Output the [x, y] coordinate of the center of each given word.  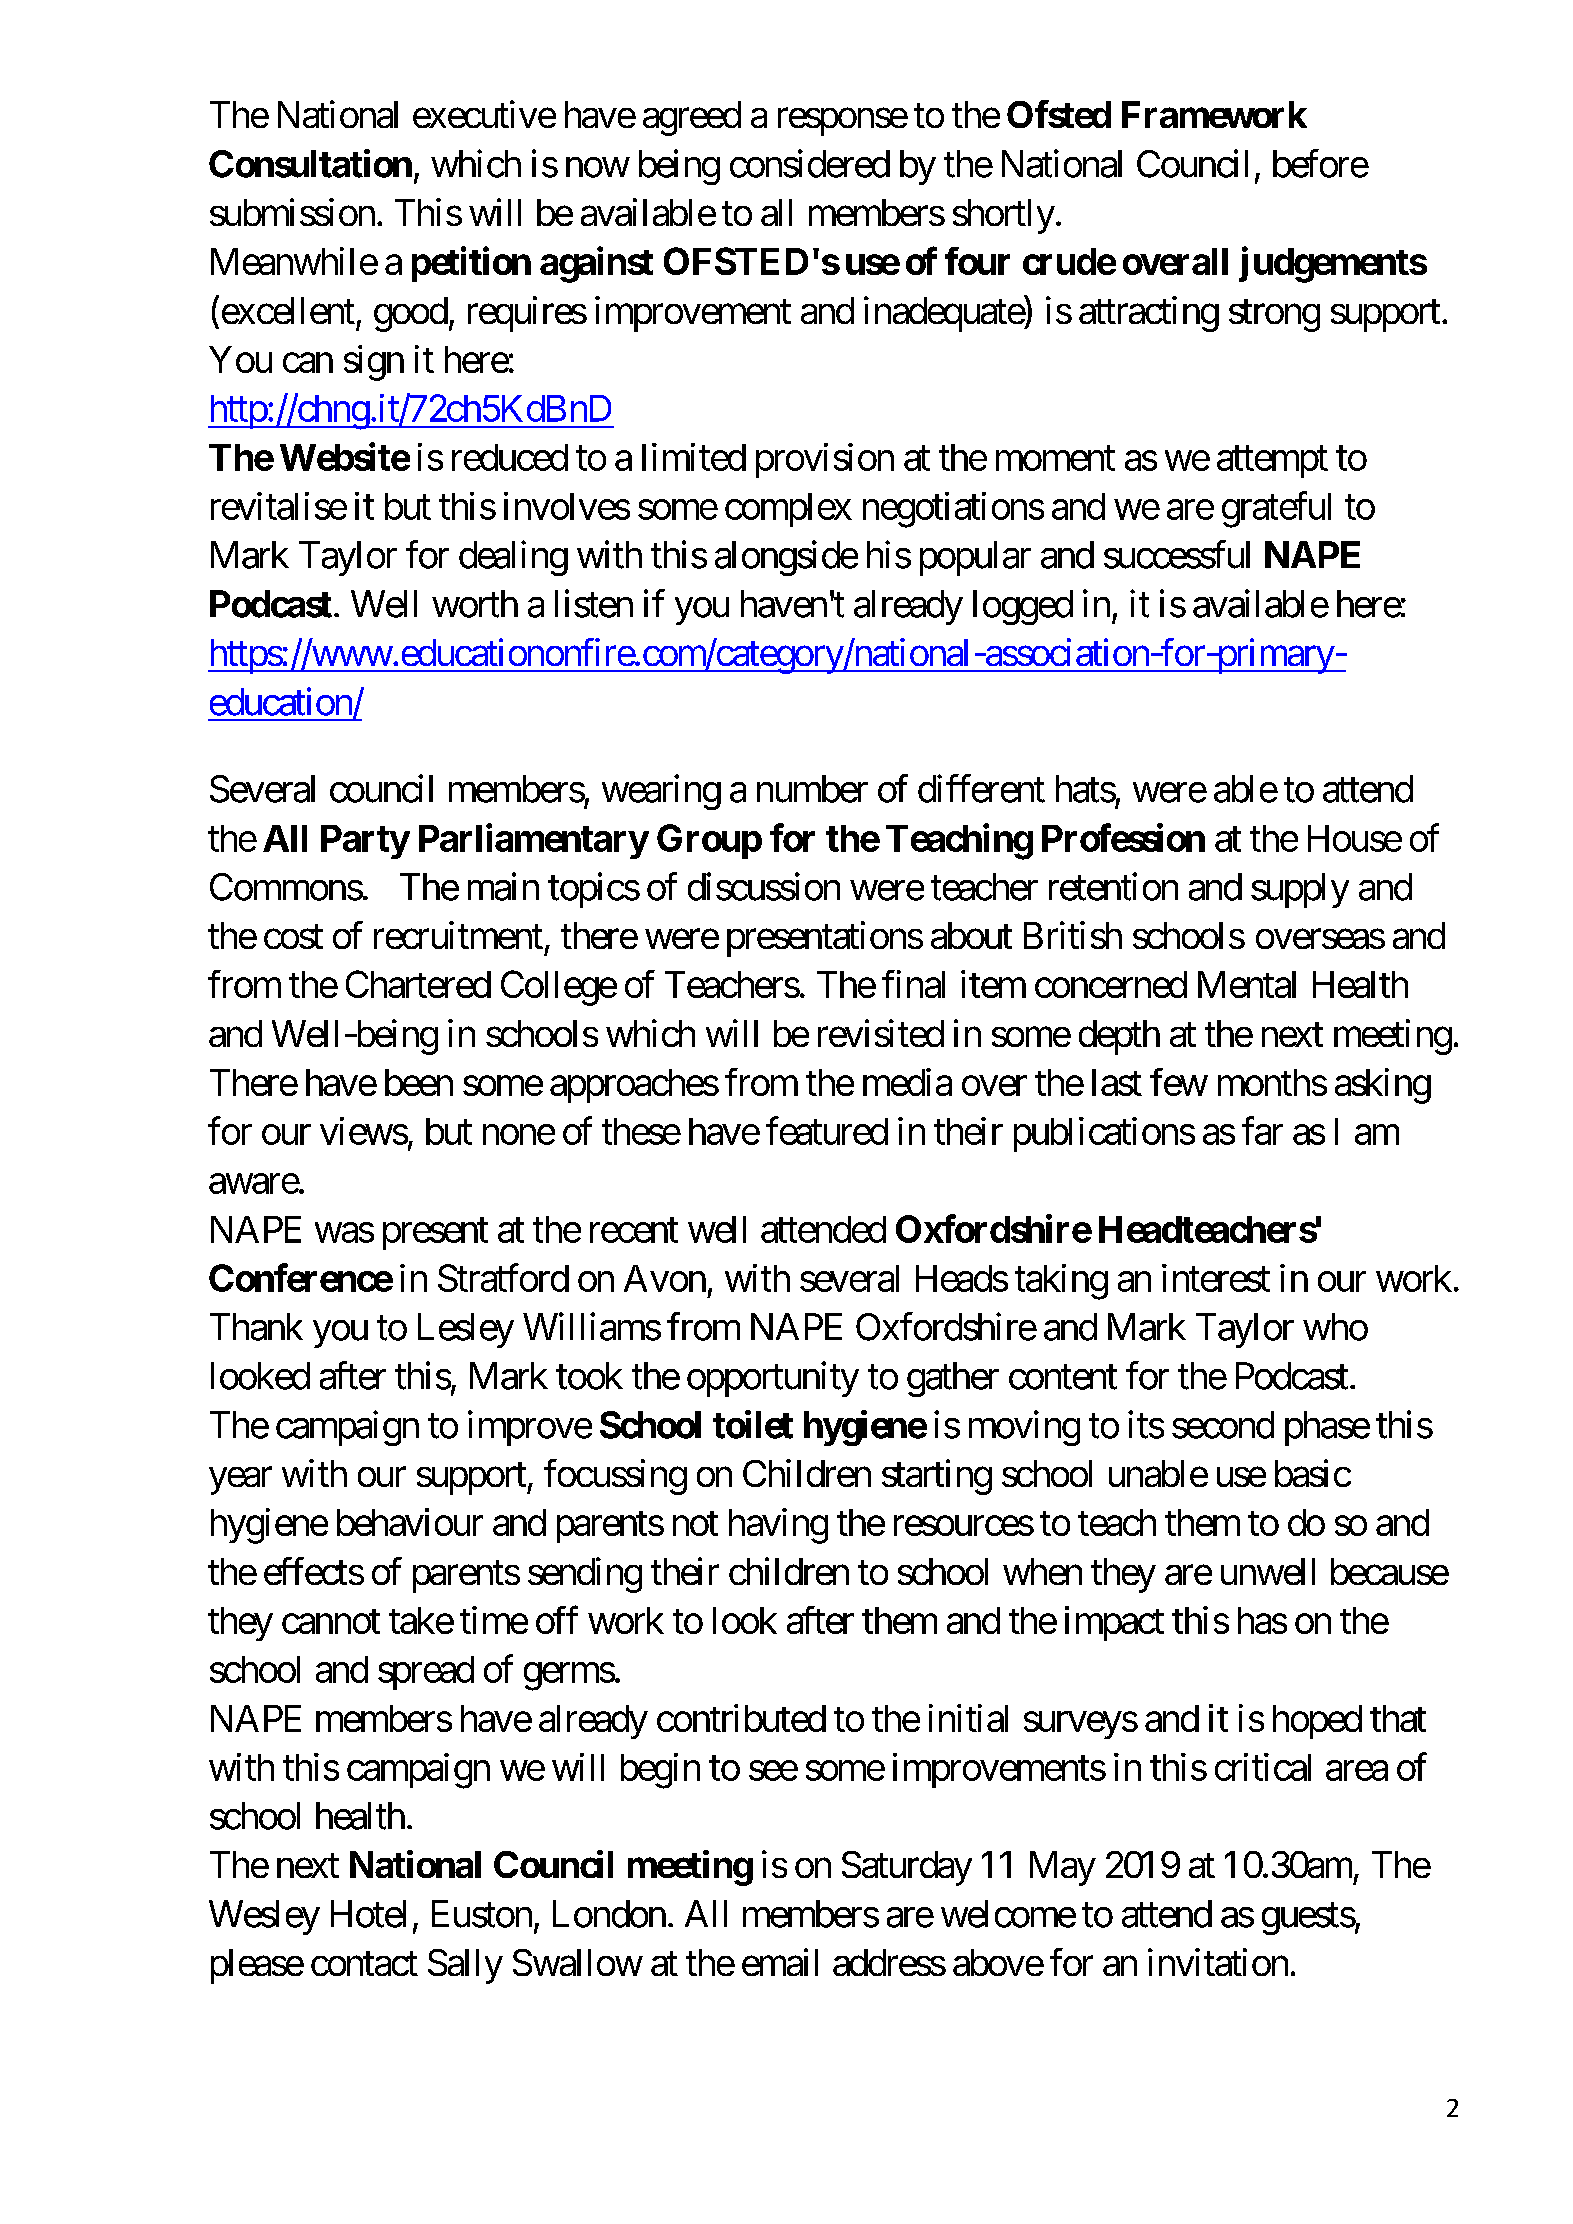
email [780, 1962]
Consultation [310, 163]
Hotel [368, 1914]
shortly [1004, 216]
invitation [1218, 1962]
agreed [692, 118]
